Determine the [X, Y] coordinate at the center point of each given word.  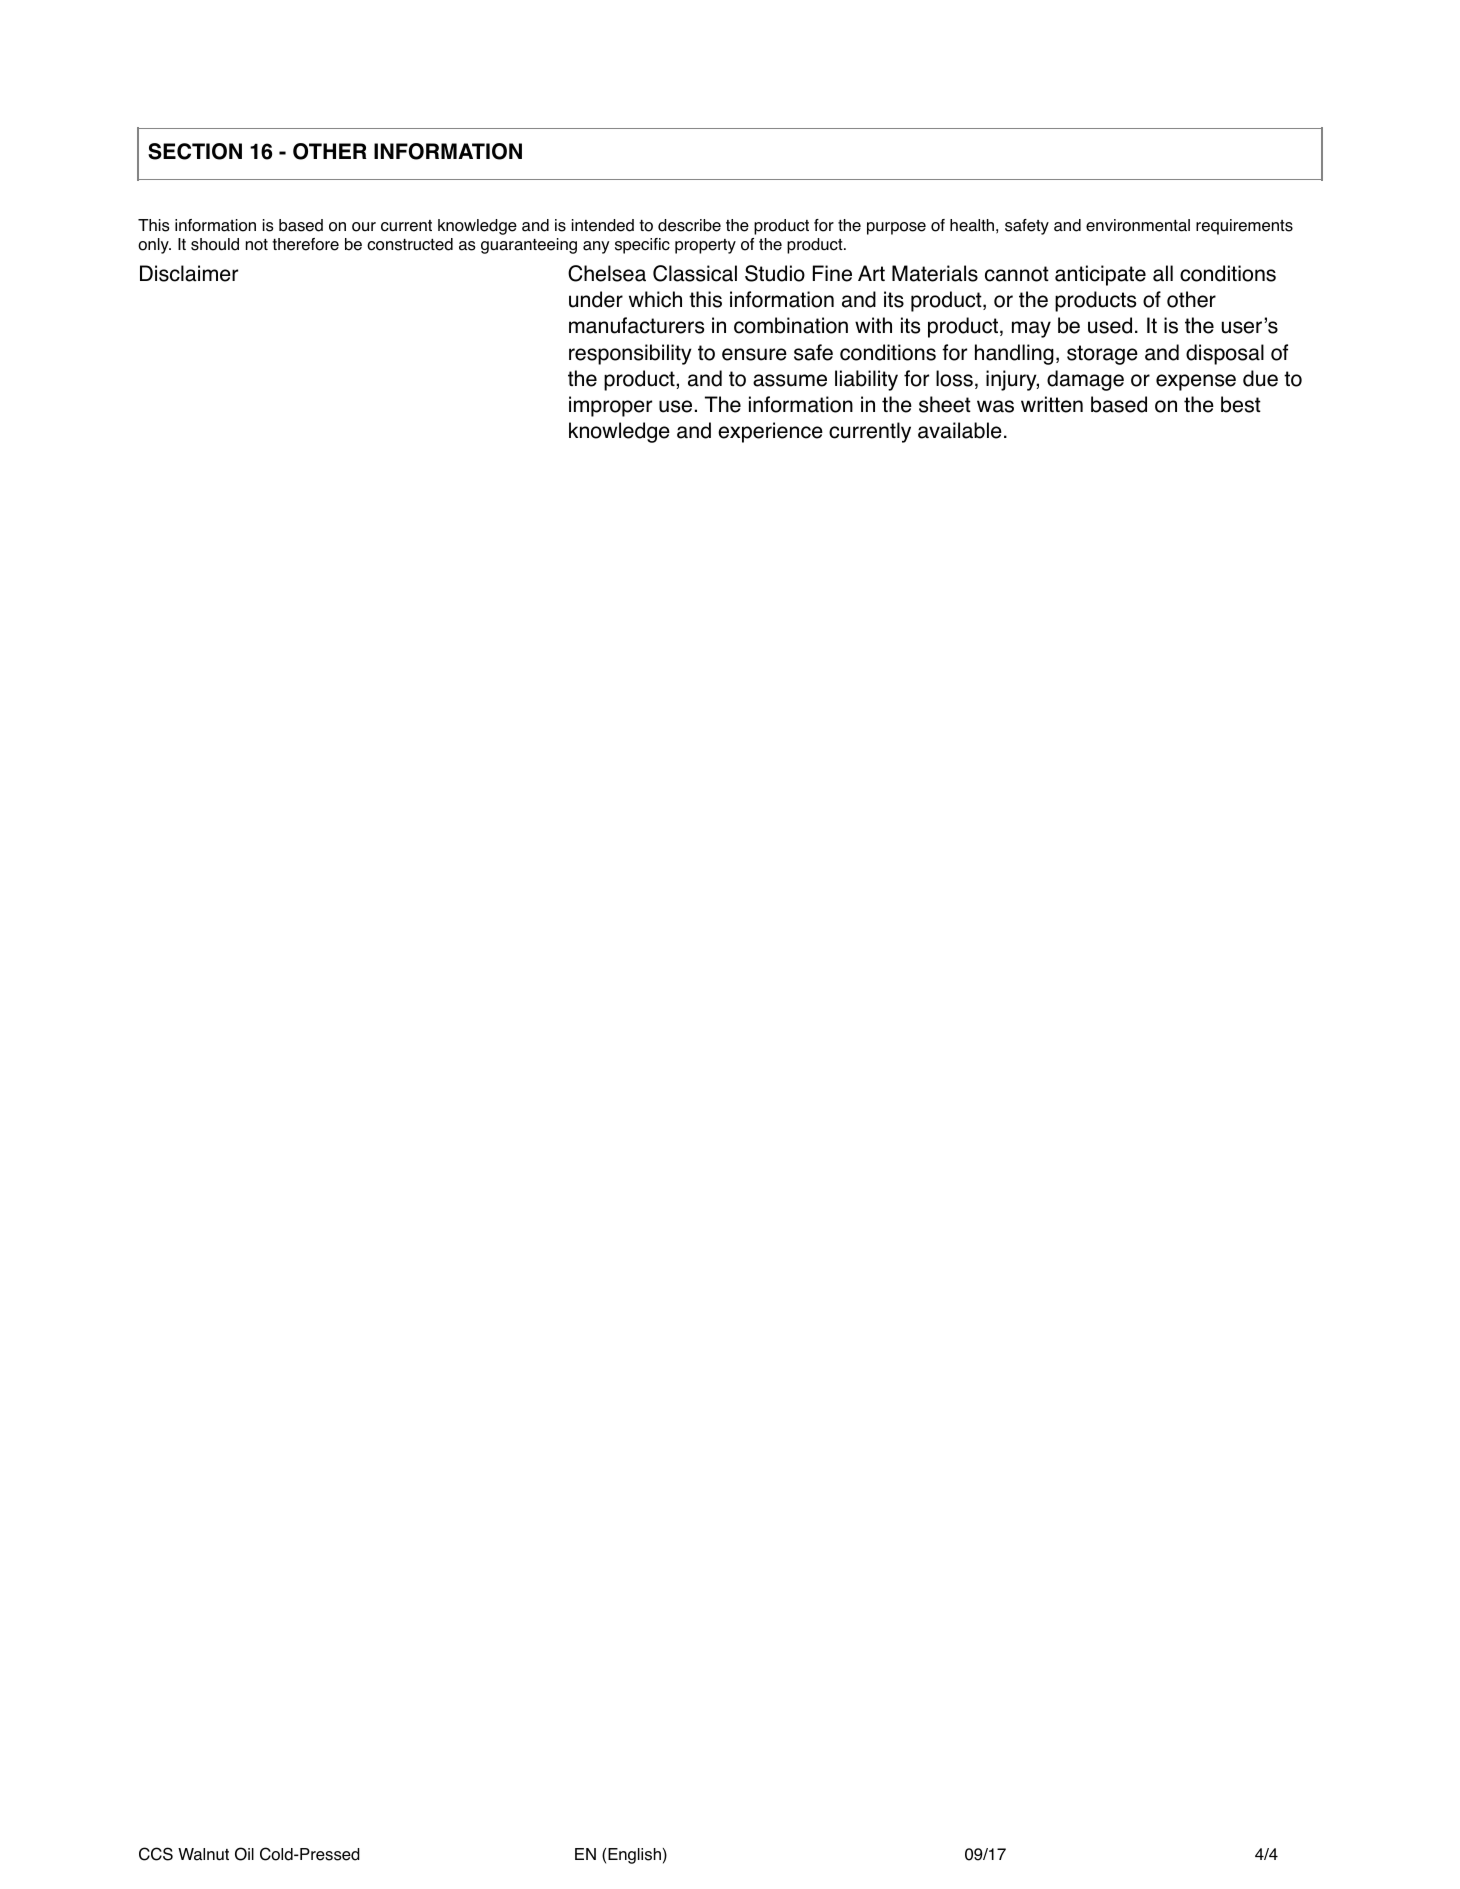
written [1052, 404]
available [960, 430]
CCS [156, 1854]
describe [689, 225]
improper [610, 406]
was [995, 406]
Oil [244, 1854]
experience [770, 432]
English [634, 1856]
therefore [305, 244]
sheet [945, 404]
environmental [1138, 225]
